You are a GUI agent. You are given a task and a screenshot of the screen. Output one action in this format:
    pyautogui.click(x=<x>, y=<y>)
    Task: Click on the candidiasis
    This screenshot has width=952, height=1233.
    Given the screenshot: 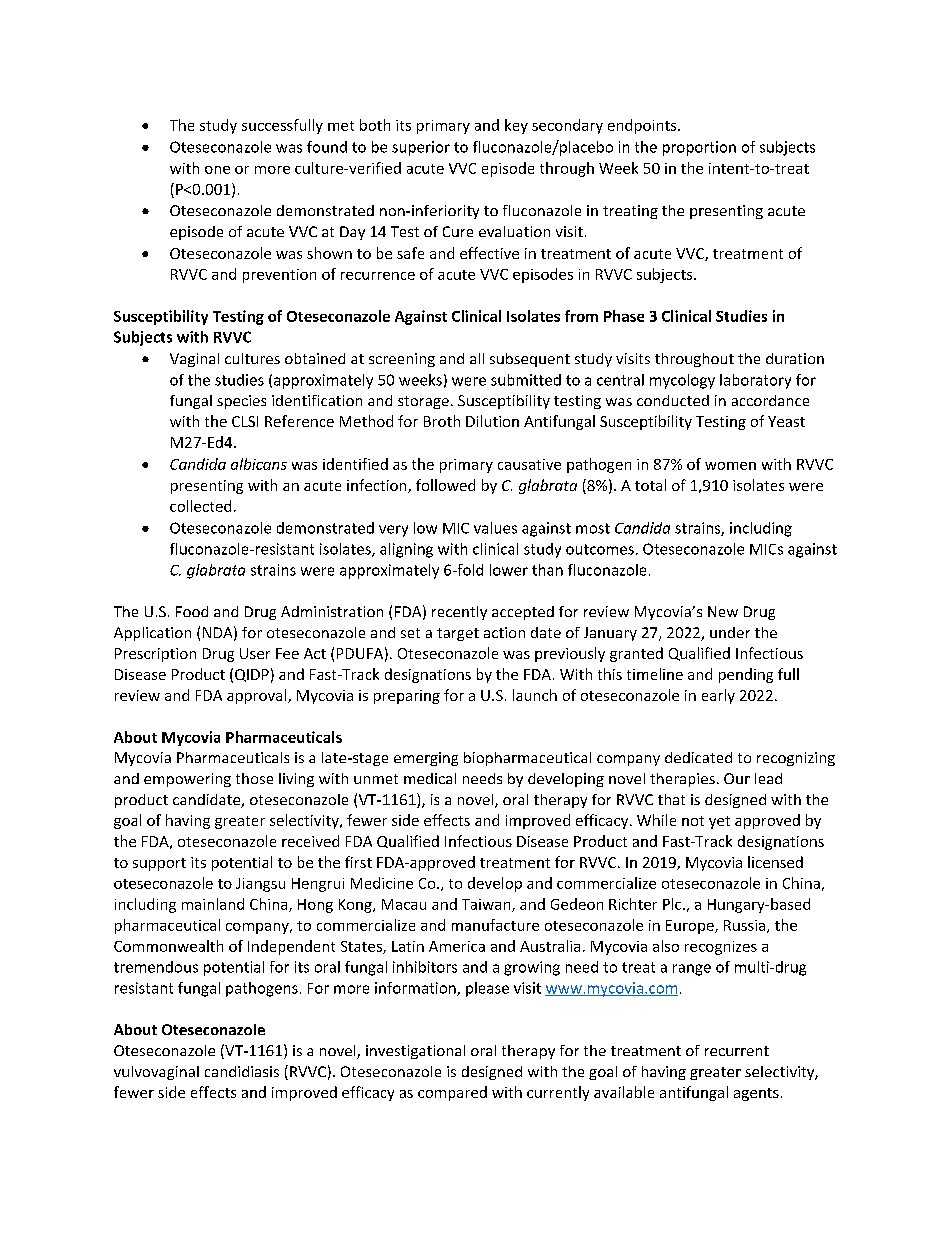 What is the action you would take?
    pyautogui.click(x=242, y=1071)
